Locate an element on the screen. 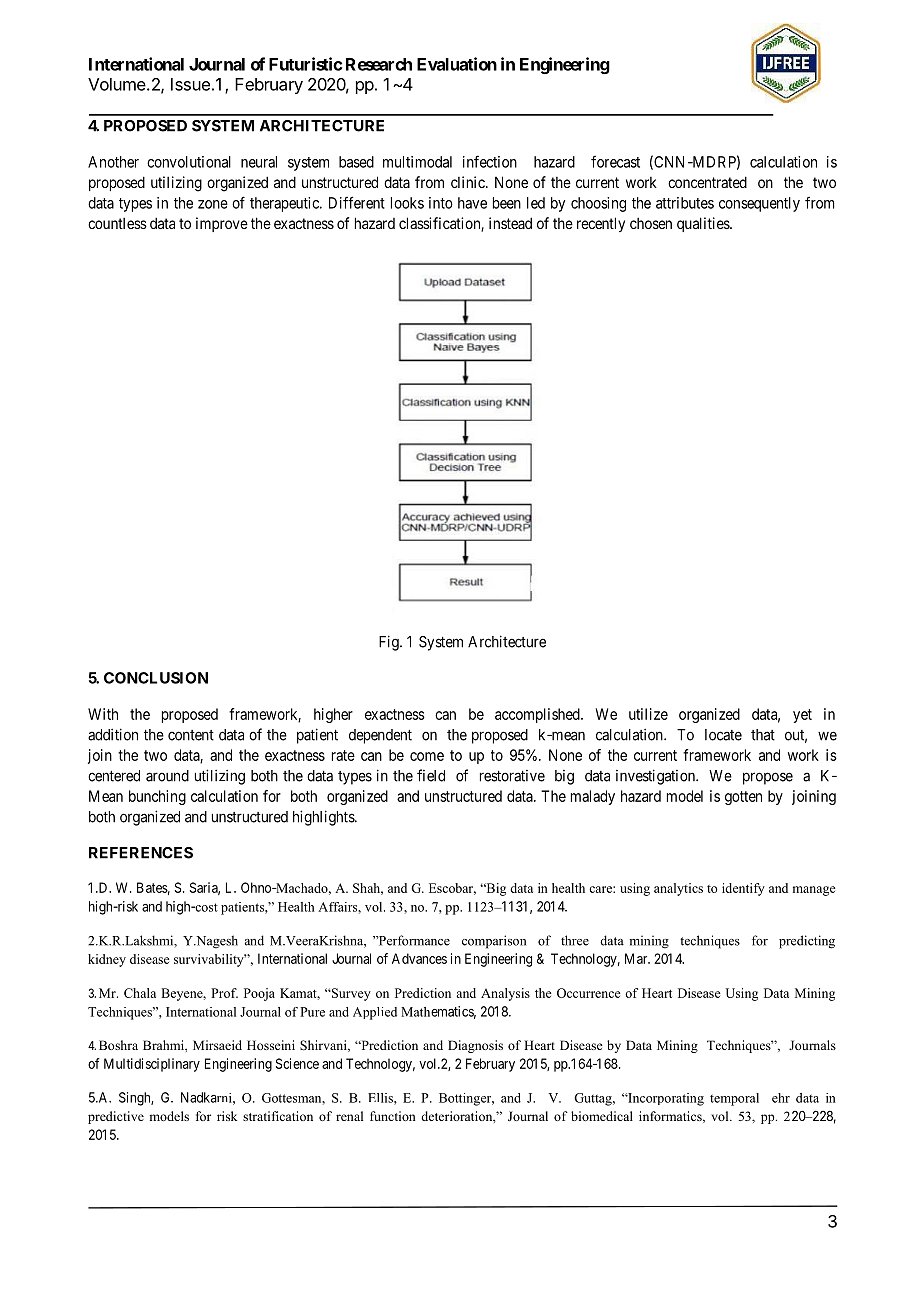  yet is located at coordinates (802, 716).
